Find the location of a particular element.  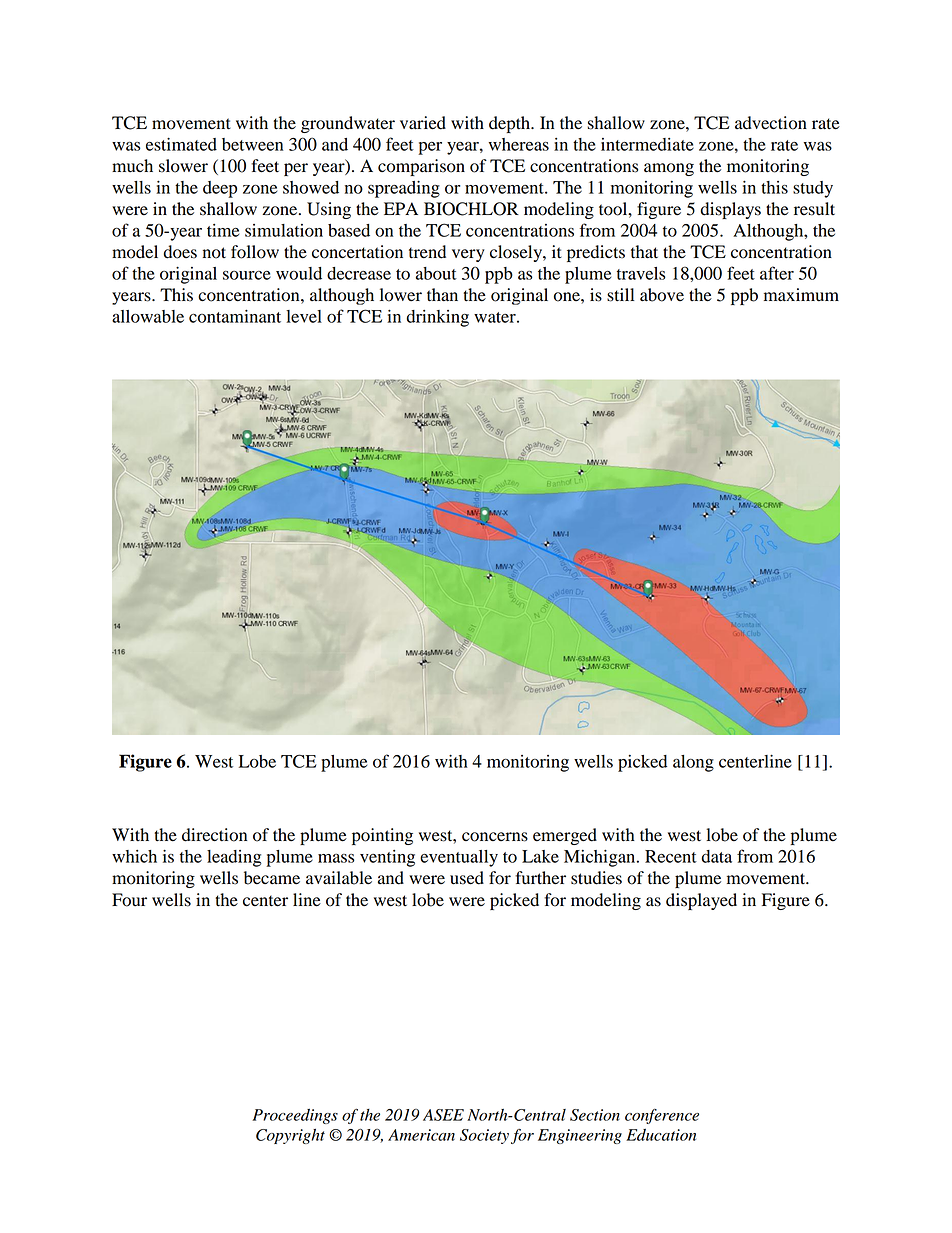

drinking is located at coordinates (437, 318).
